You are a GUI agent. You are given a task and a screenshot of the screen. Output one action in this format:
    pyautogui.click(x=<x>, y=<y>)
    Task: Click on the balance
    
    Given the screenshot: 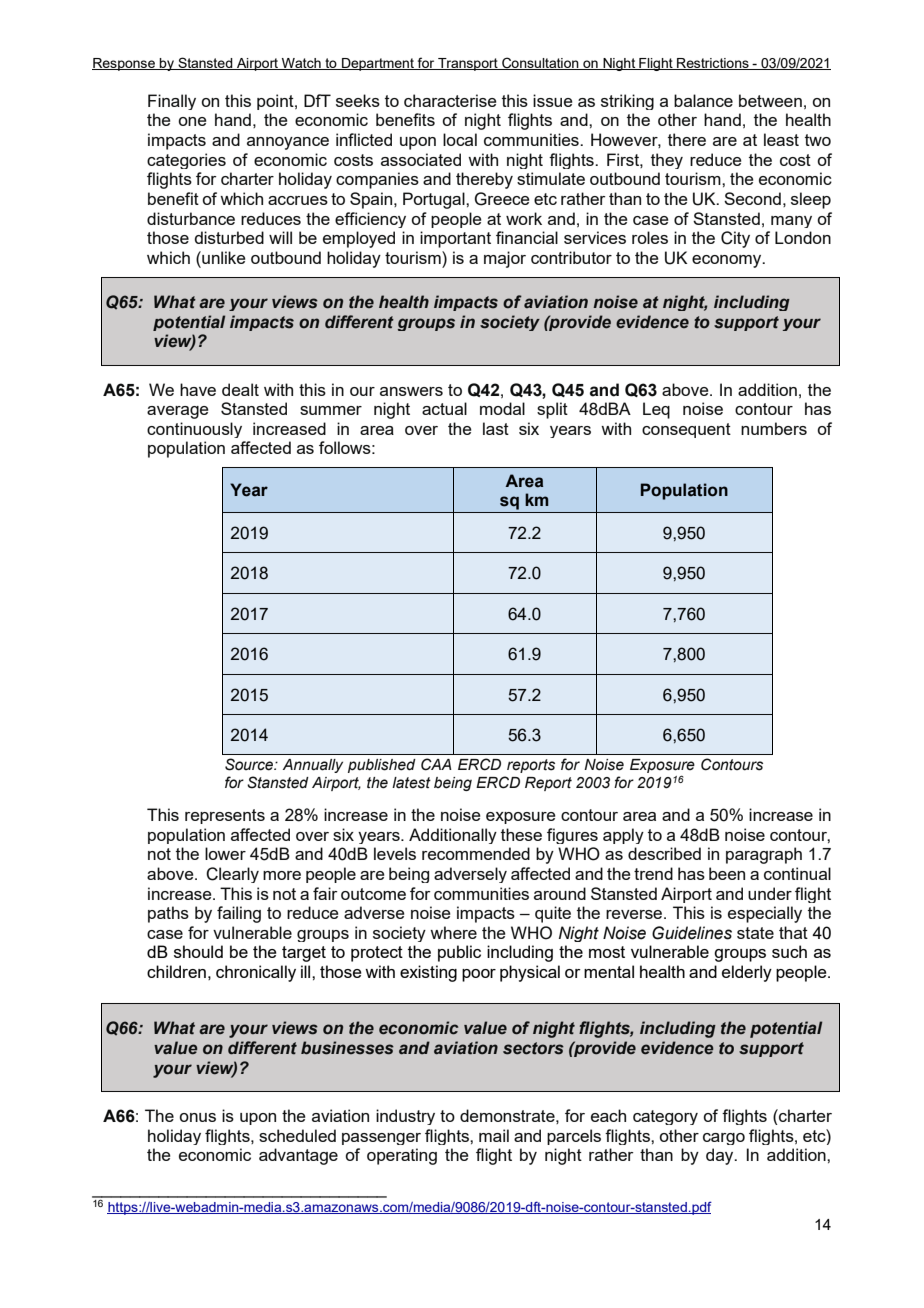 What is the action you would take?
    pyautogui.click(x=703, y=100)
